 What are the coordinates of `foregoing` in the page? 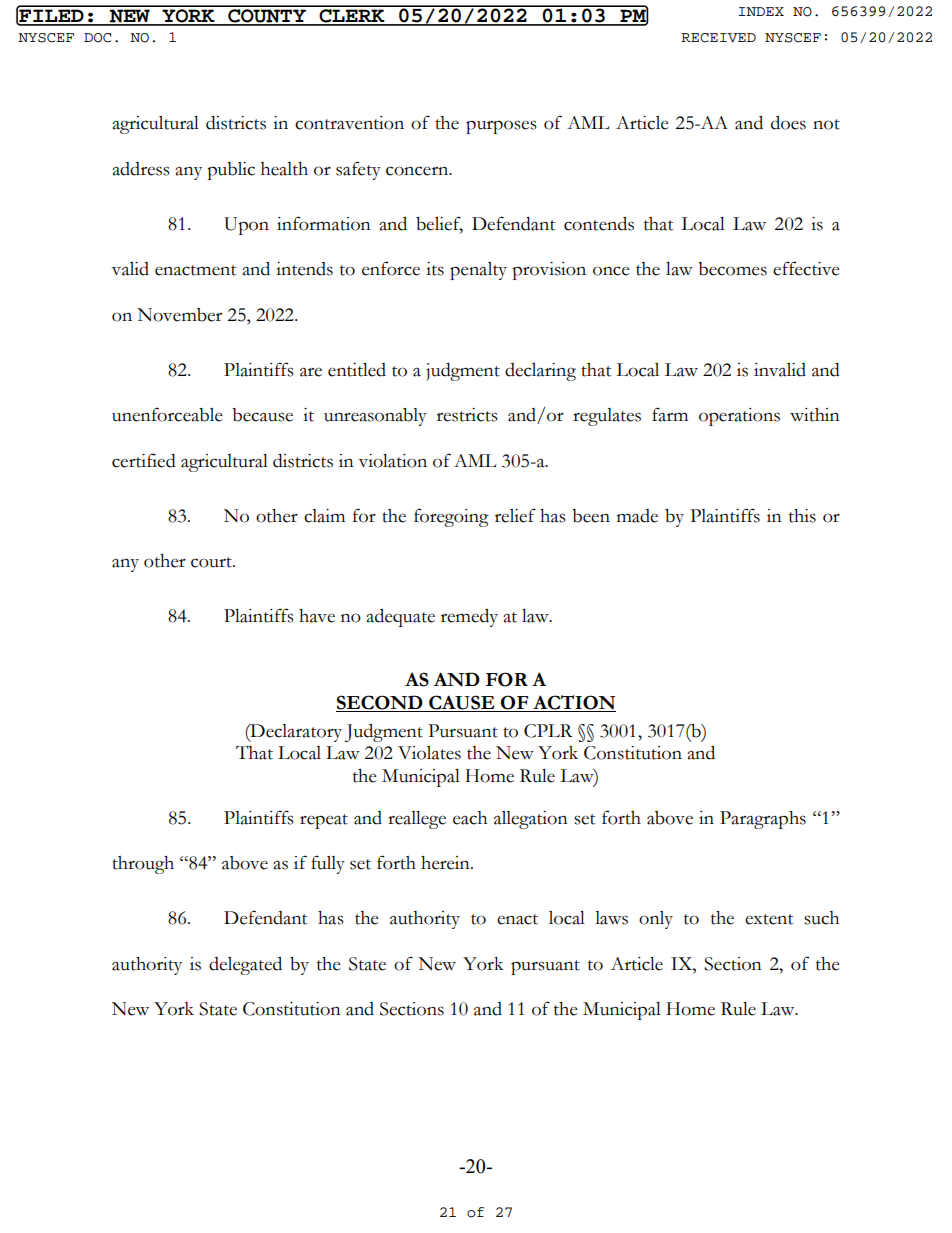 It's located at (451, 517).
